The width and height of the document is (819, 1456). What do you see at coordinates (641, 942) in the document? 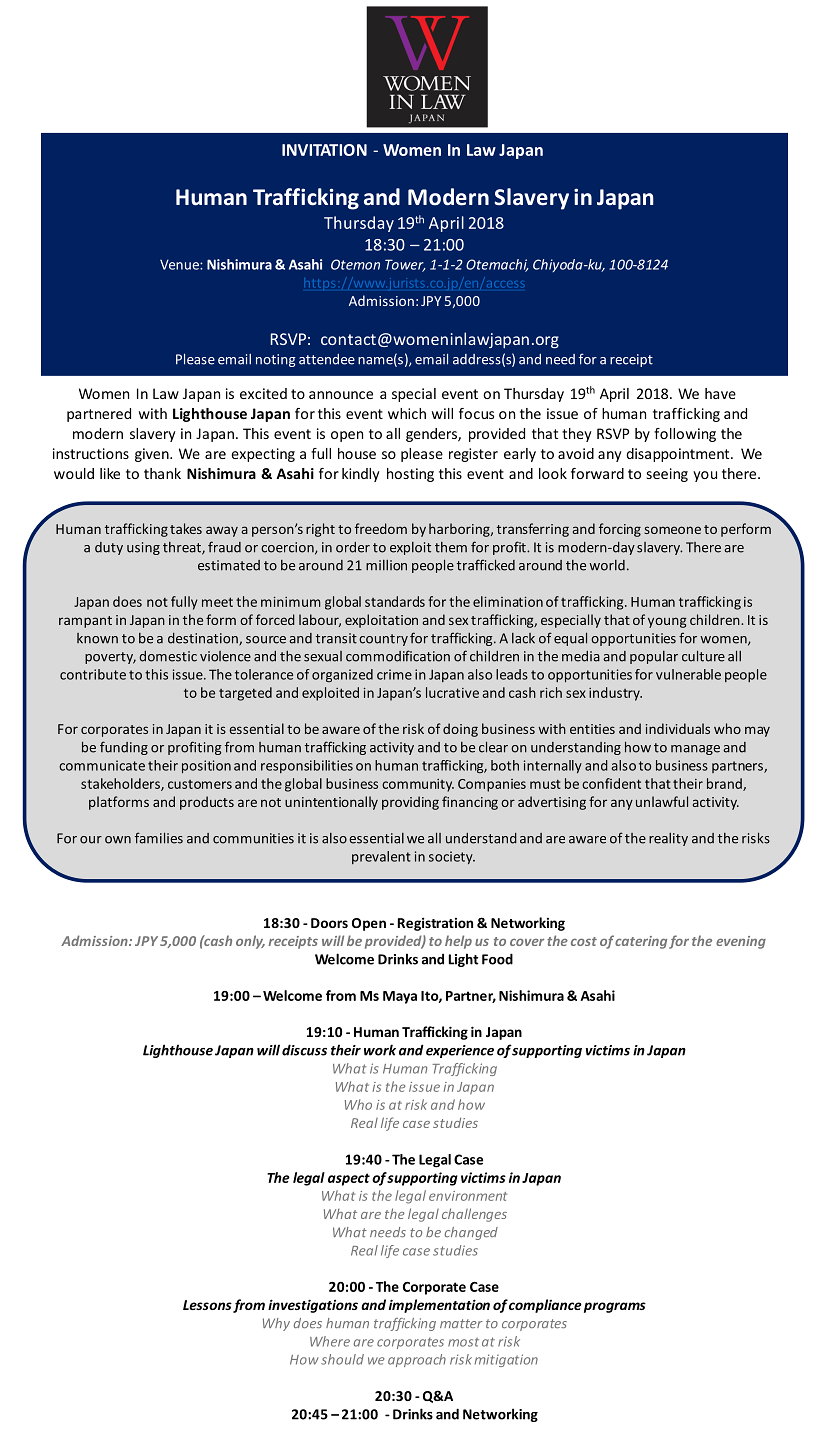
I see `catering` at bounding box center [641, 942].
